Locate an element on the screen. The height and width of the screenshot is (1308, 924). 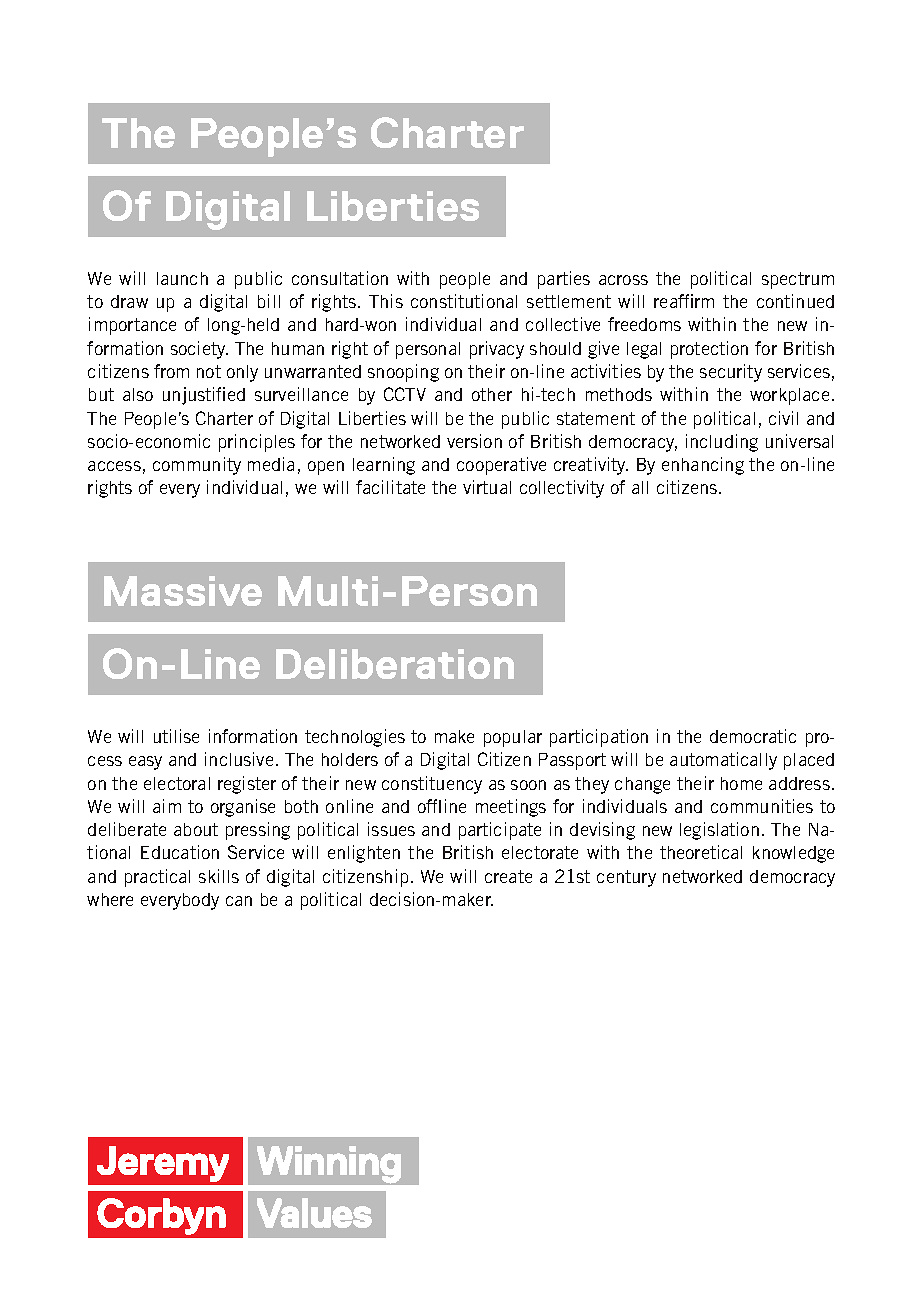
democratic is located at coordinates (753, 736).
